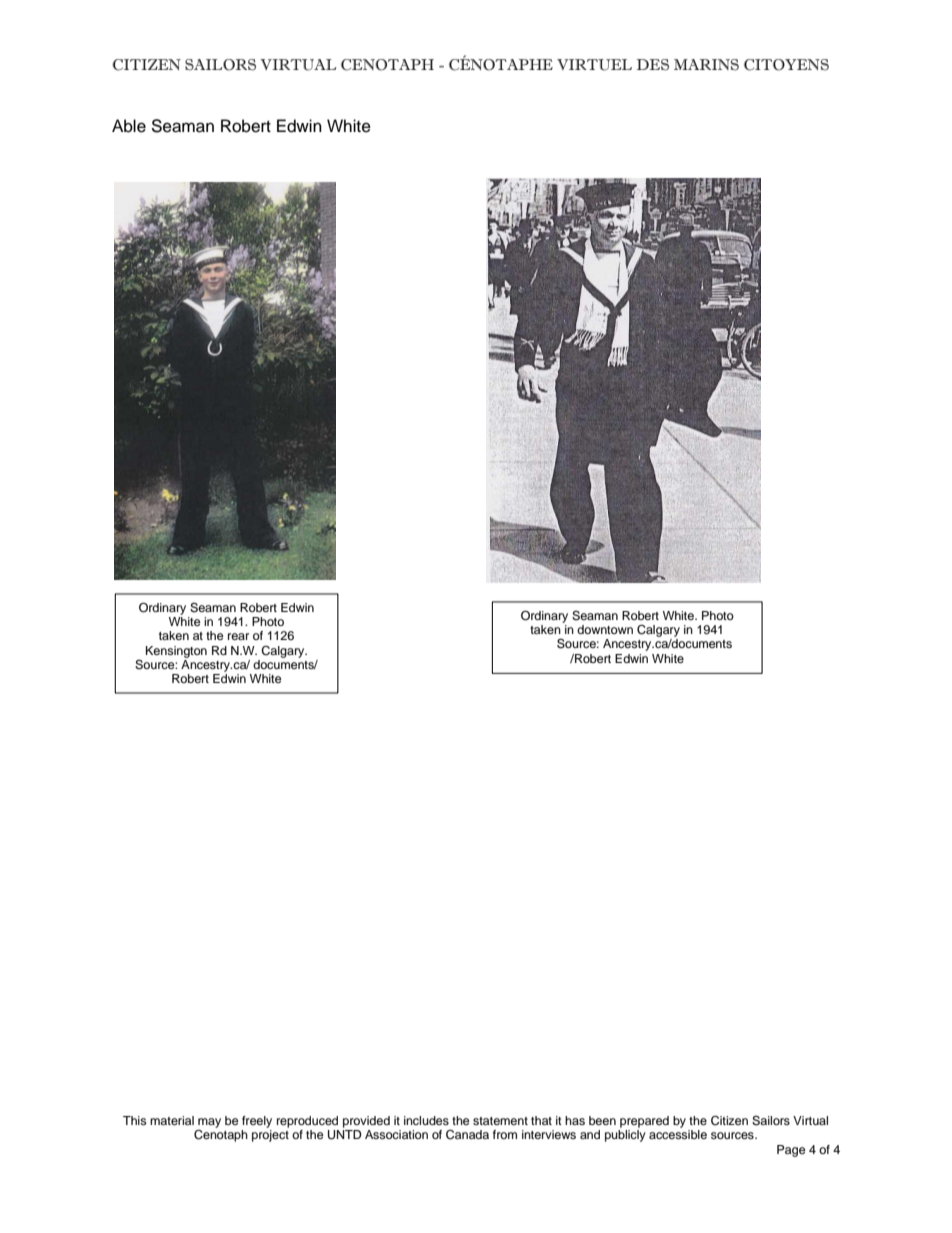  What do you see at coordinates (176, 652) in the screenshot?
I see `Kensington` at bounding box center [176, 652].
